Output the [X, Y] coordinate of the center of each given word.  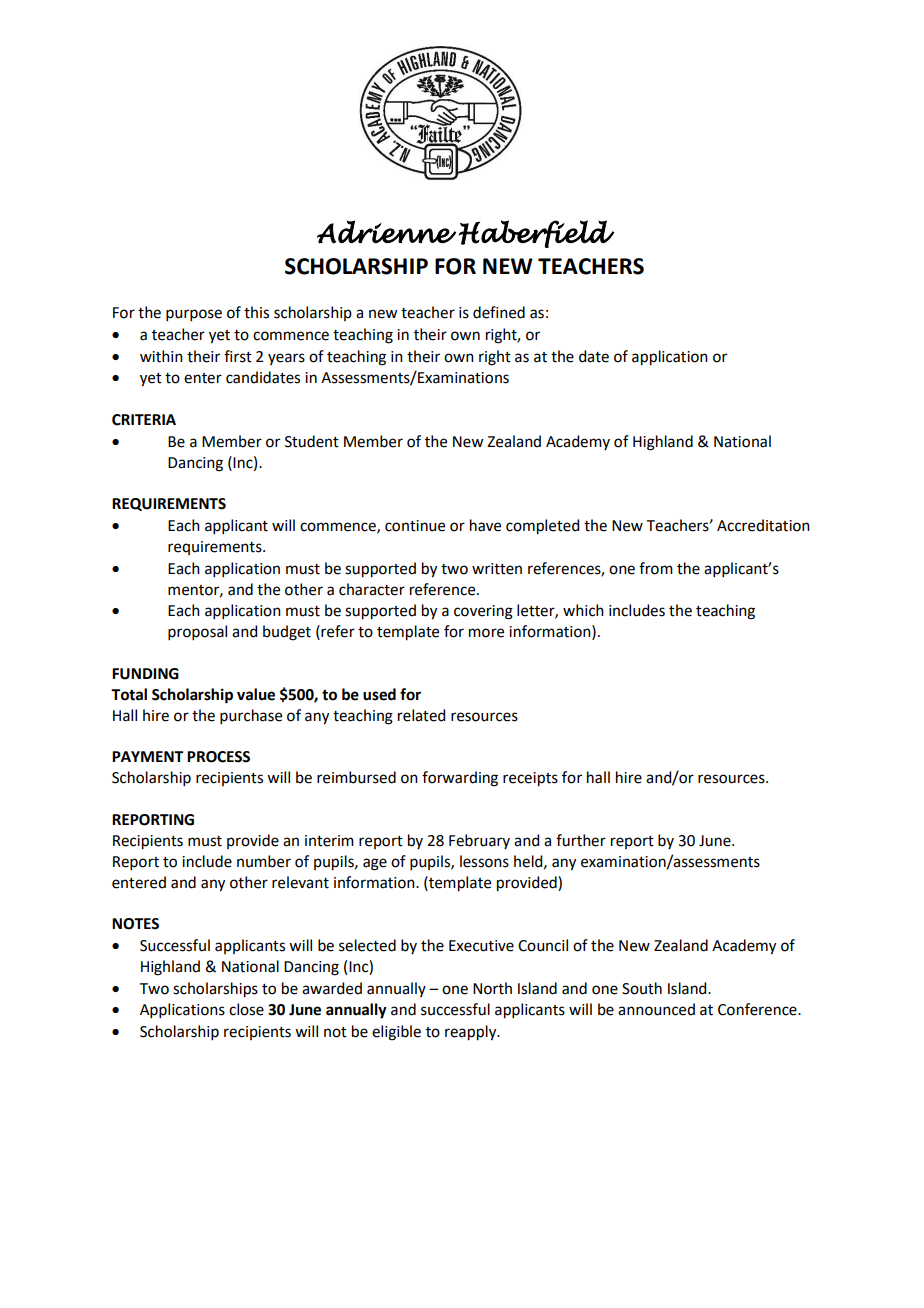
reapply [472, 1033]
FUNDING [145, 674]
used [379, 694]
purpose [194, 315]
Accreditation [763, 525]
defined [499, 312]
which [583, 610]
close [246, 1009]
